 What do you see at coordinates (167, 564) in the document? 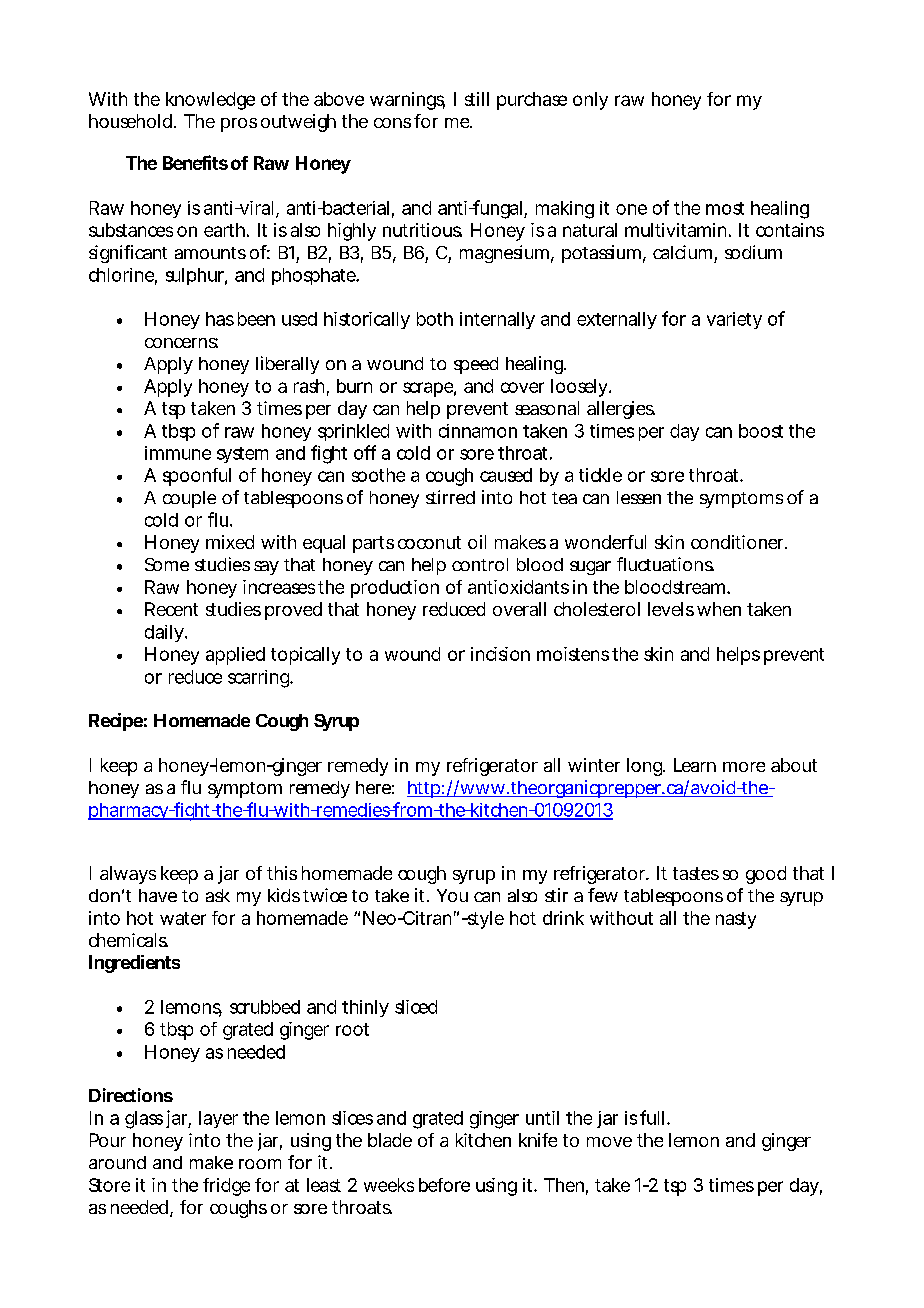
I see `Some` at bounding box center [167, 564].
